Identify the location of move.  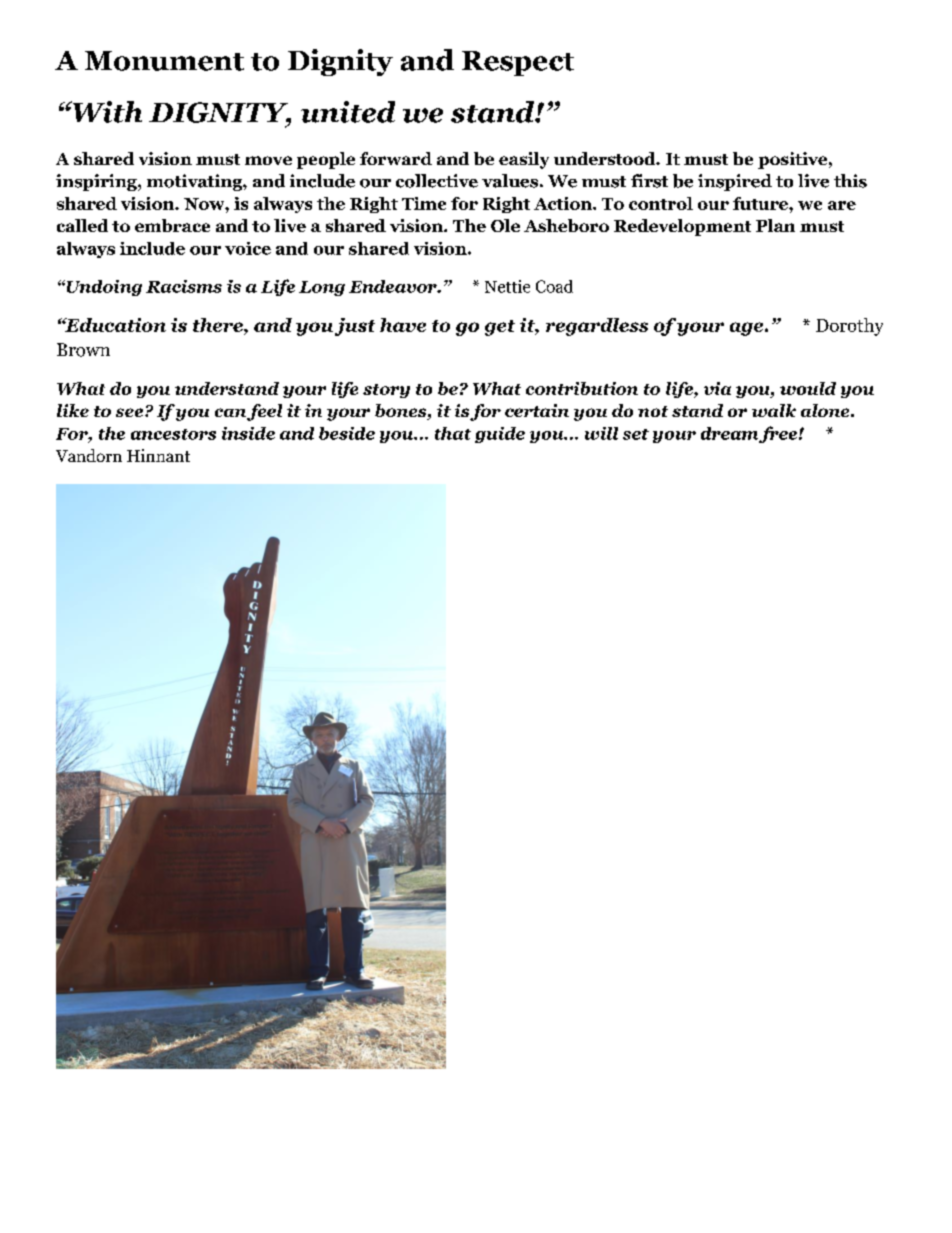
(268, 160).
